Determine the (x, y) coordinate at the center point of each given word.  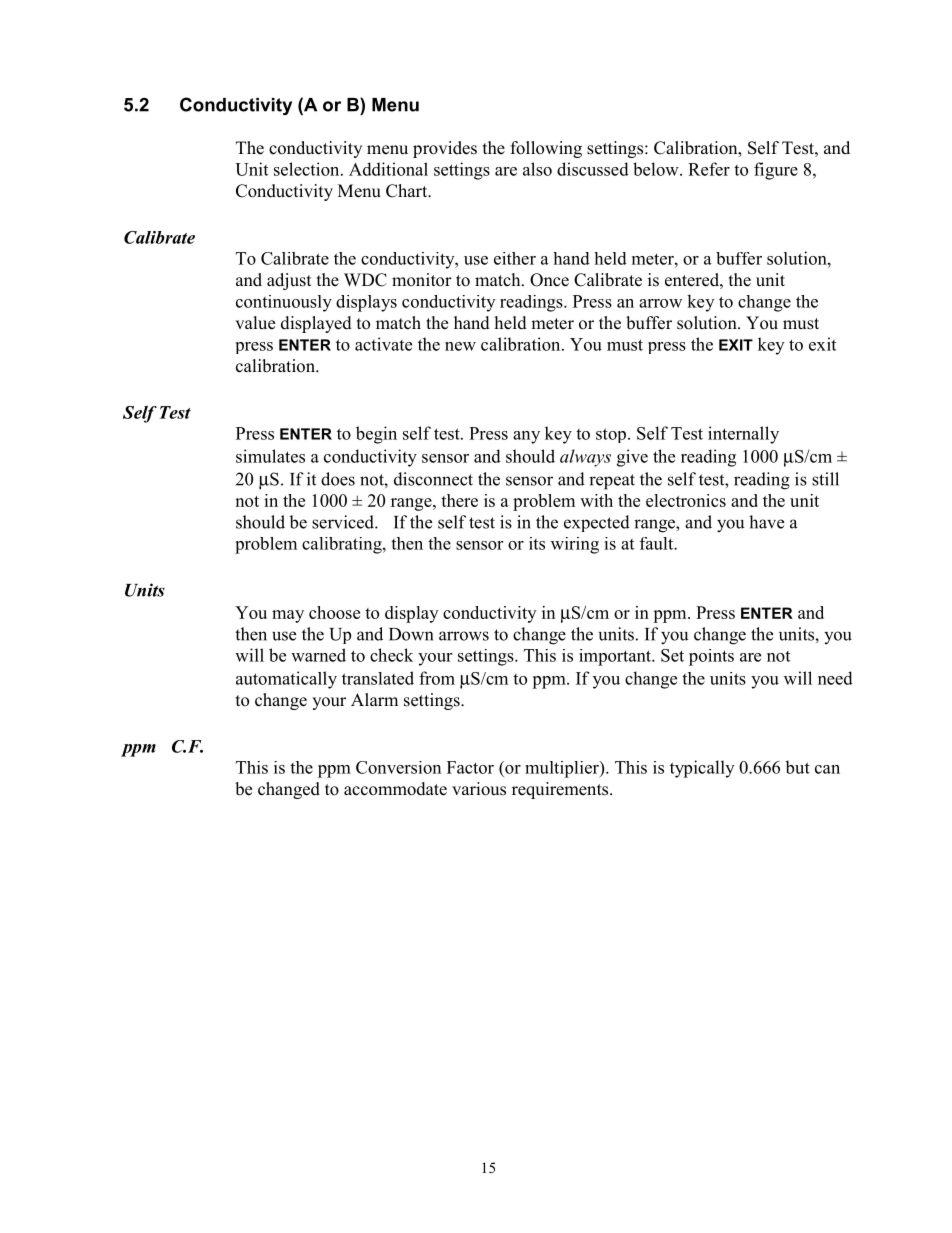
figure (776, 171)
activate (383, 344)
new (460, 346)
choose (334, 612)
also (537, 169)
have (766, 522)
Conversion (398, 767)
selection (308, 169)
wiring (575, 545)
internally (743, 435)
